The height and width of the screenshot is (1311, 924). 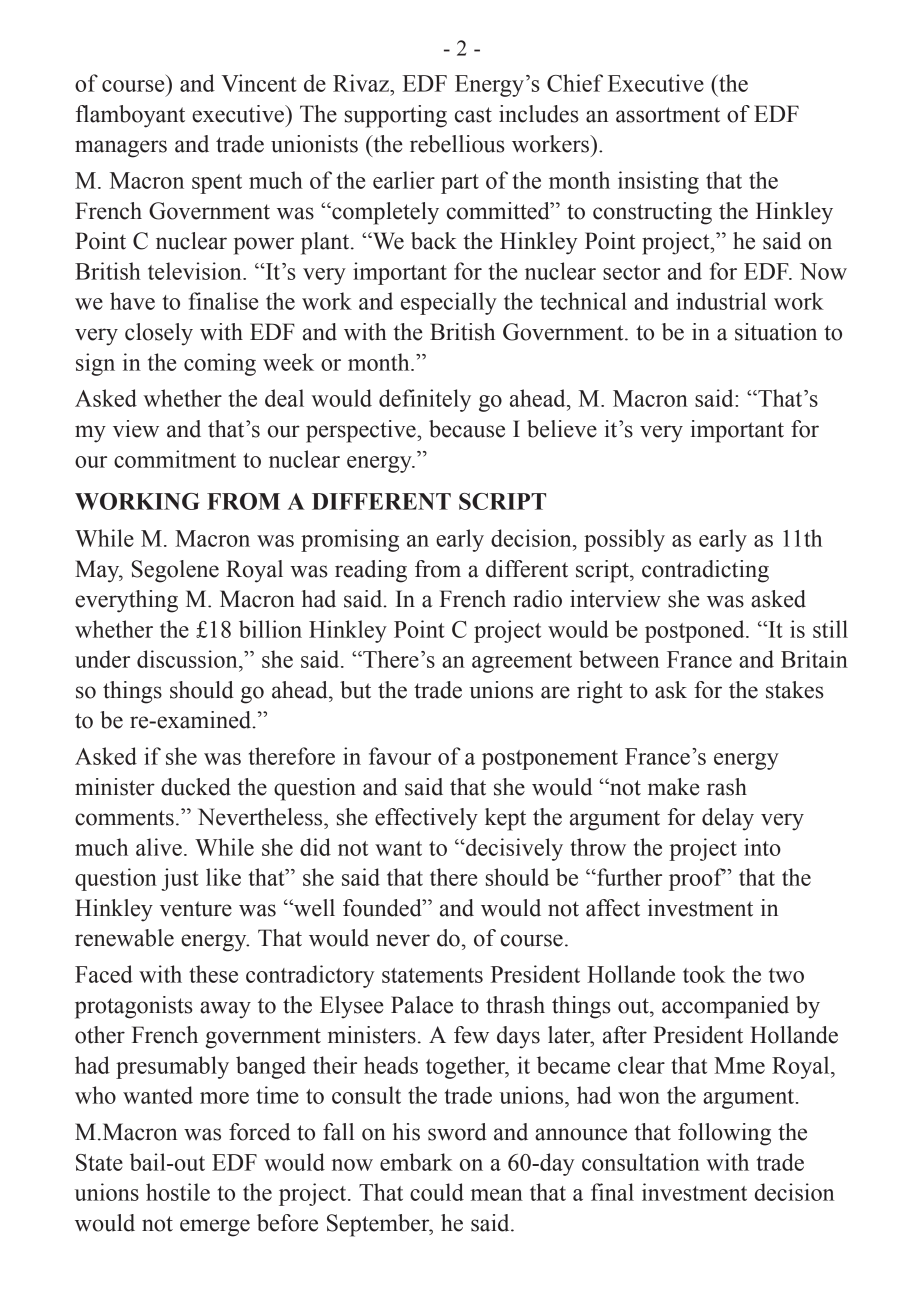 I want to click on cast, so click(x=473, y=115).
